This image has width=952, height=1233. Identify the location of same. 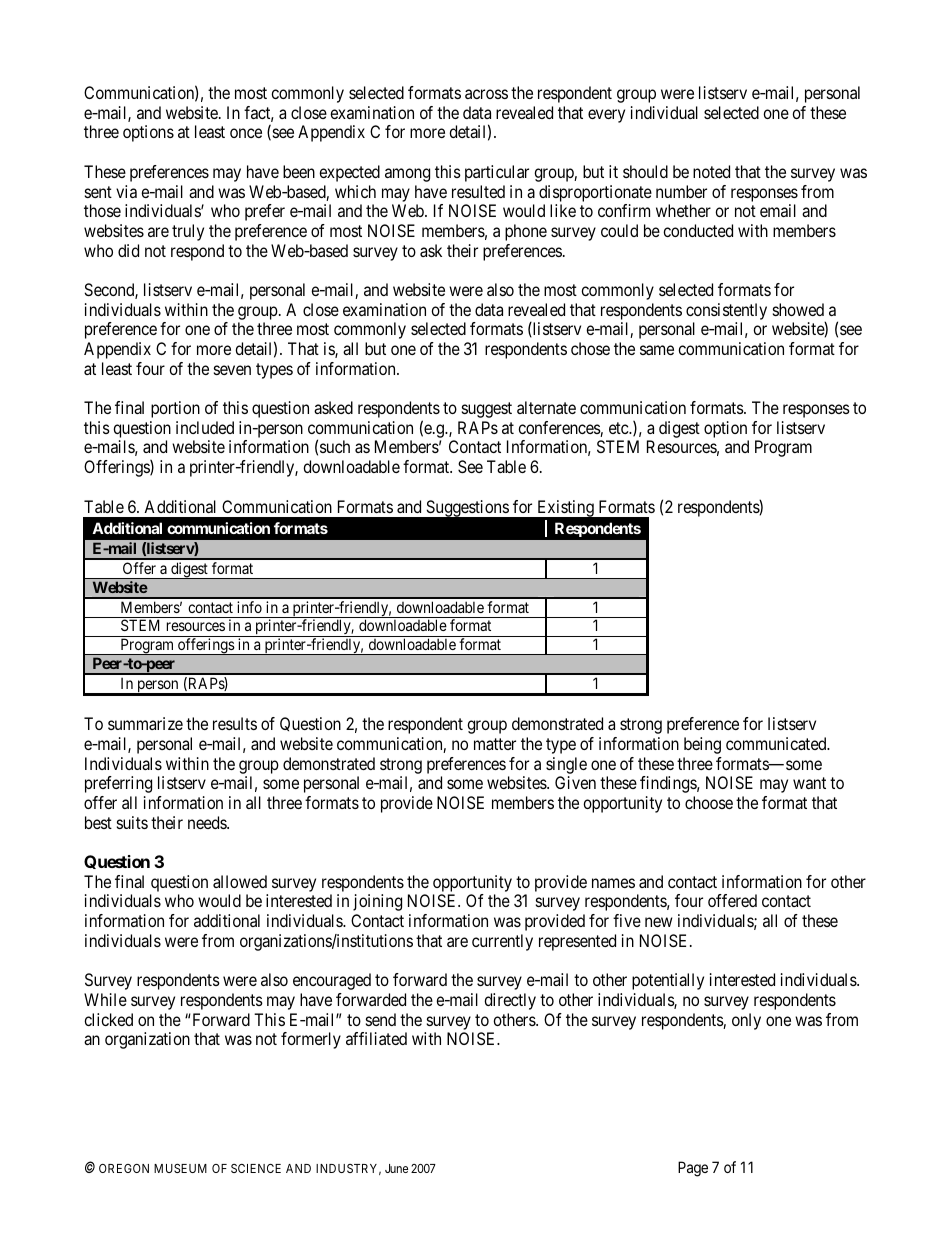
(657, 350).
